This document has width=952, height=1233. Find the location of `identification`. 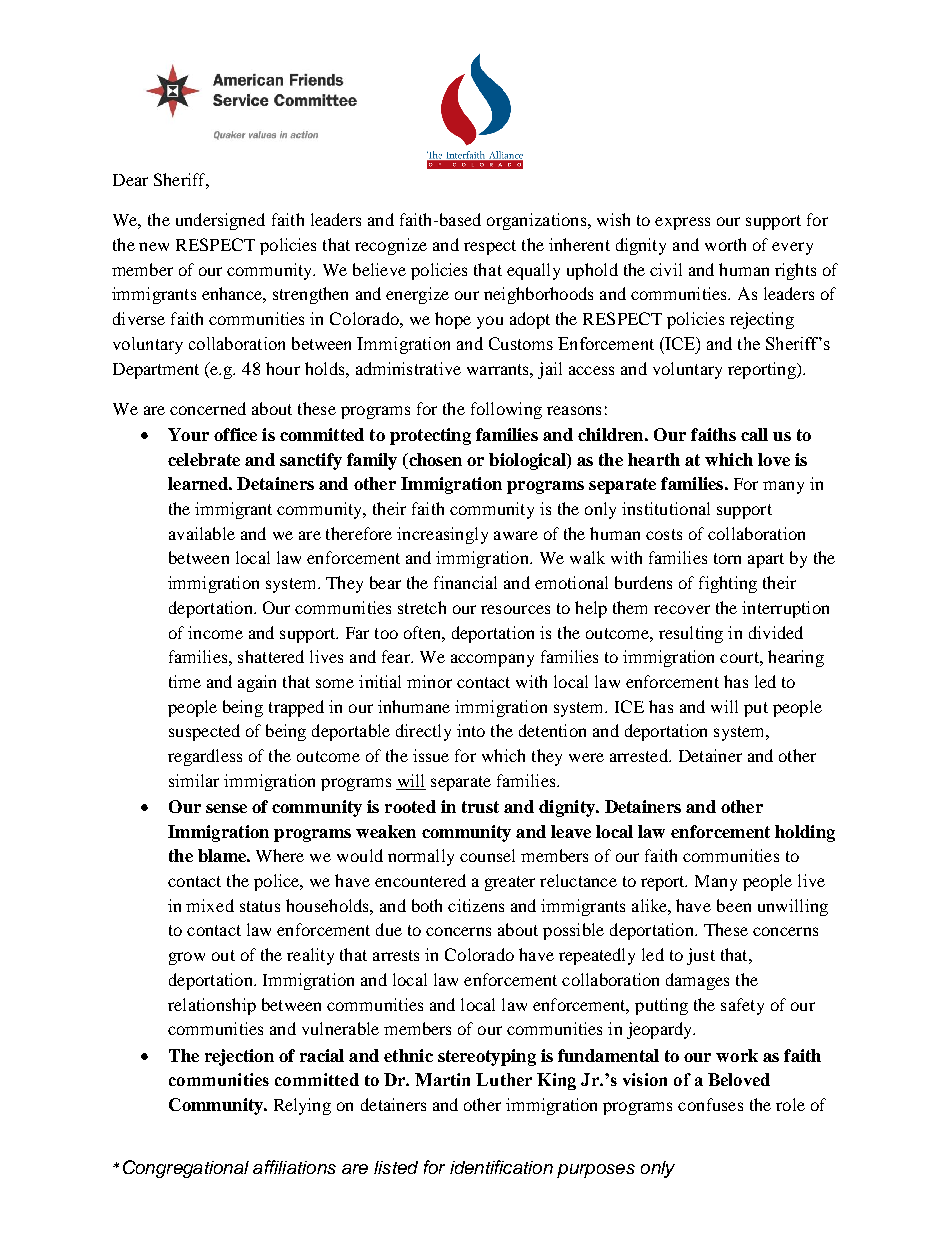

identification is located at coordinates (501, 1167).
